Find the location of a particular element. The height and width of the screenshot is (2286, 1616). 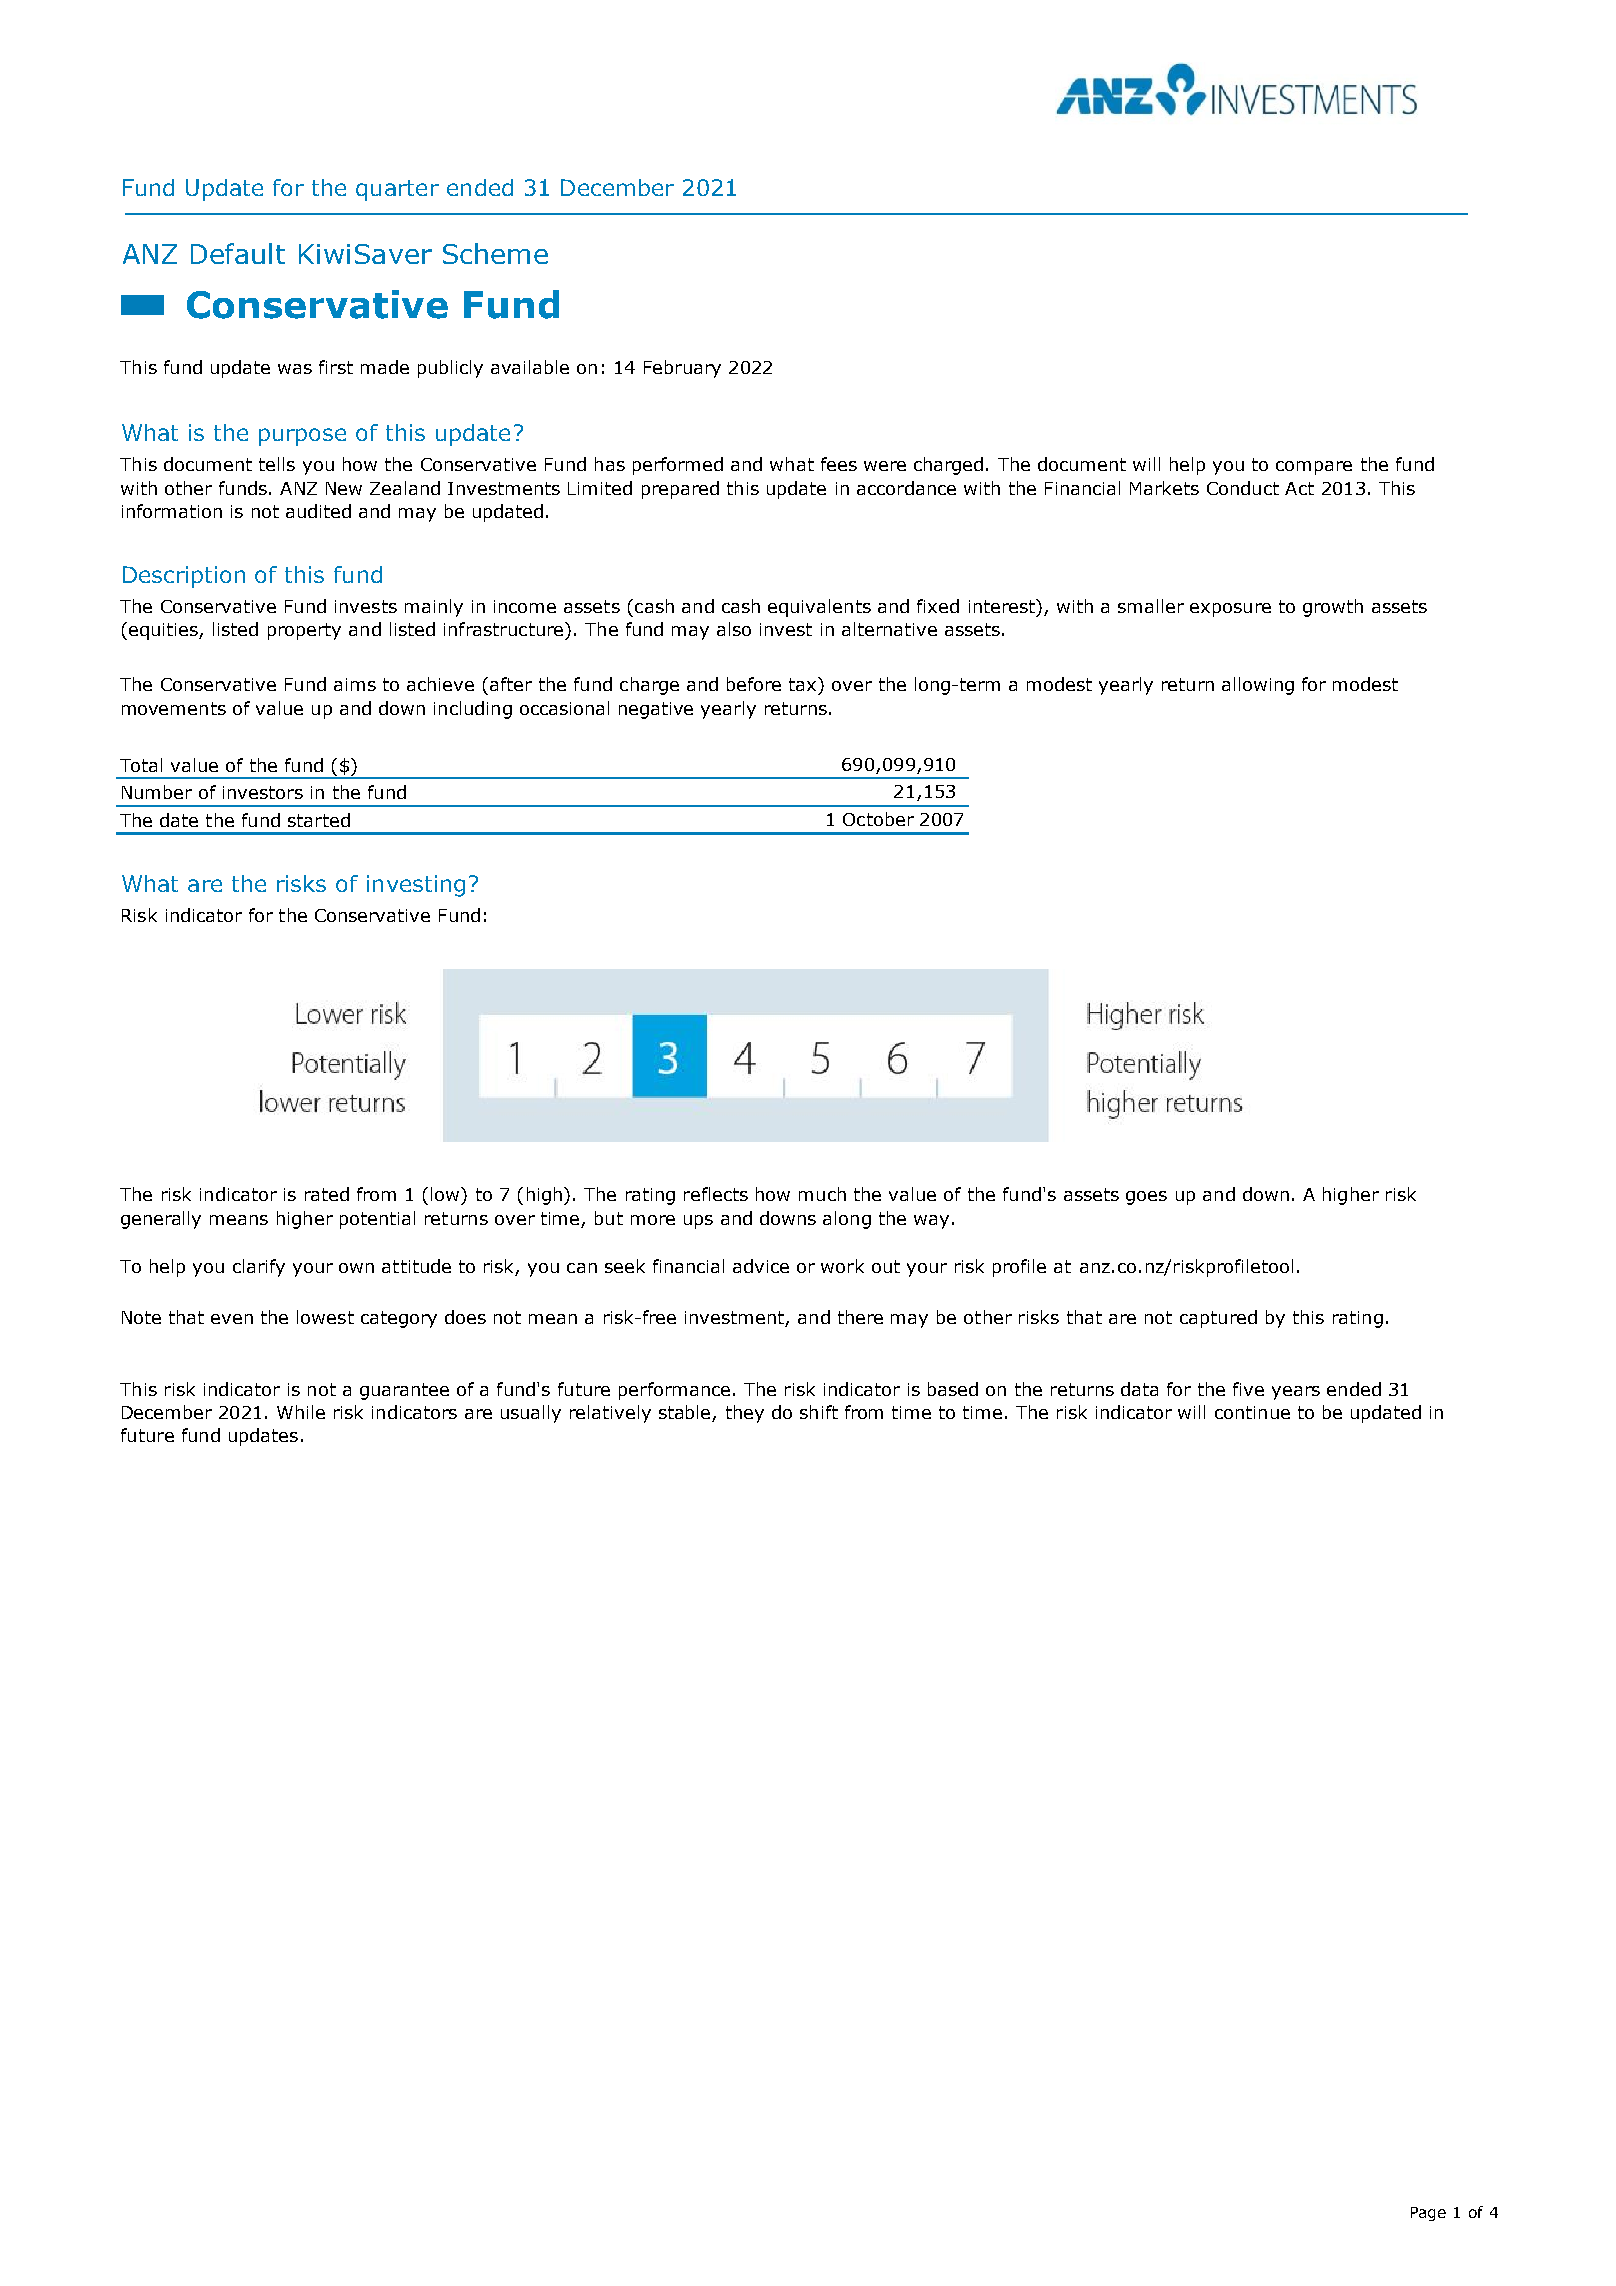

started is located at coordinates (319, 820).
